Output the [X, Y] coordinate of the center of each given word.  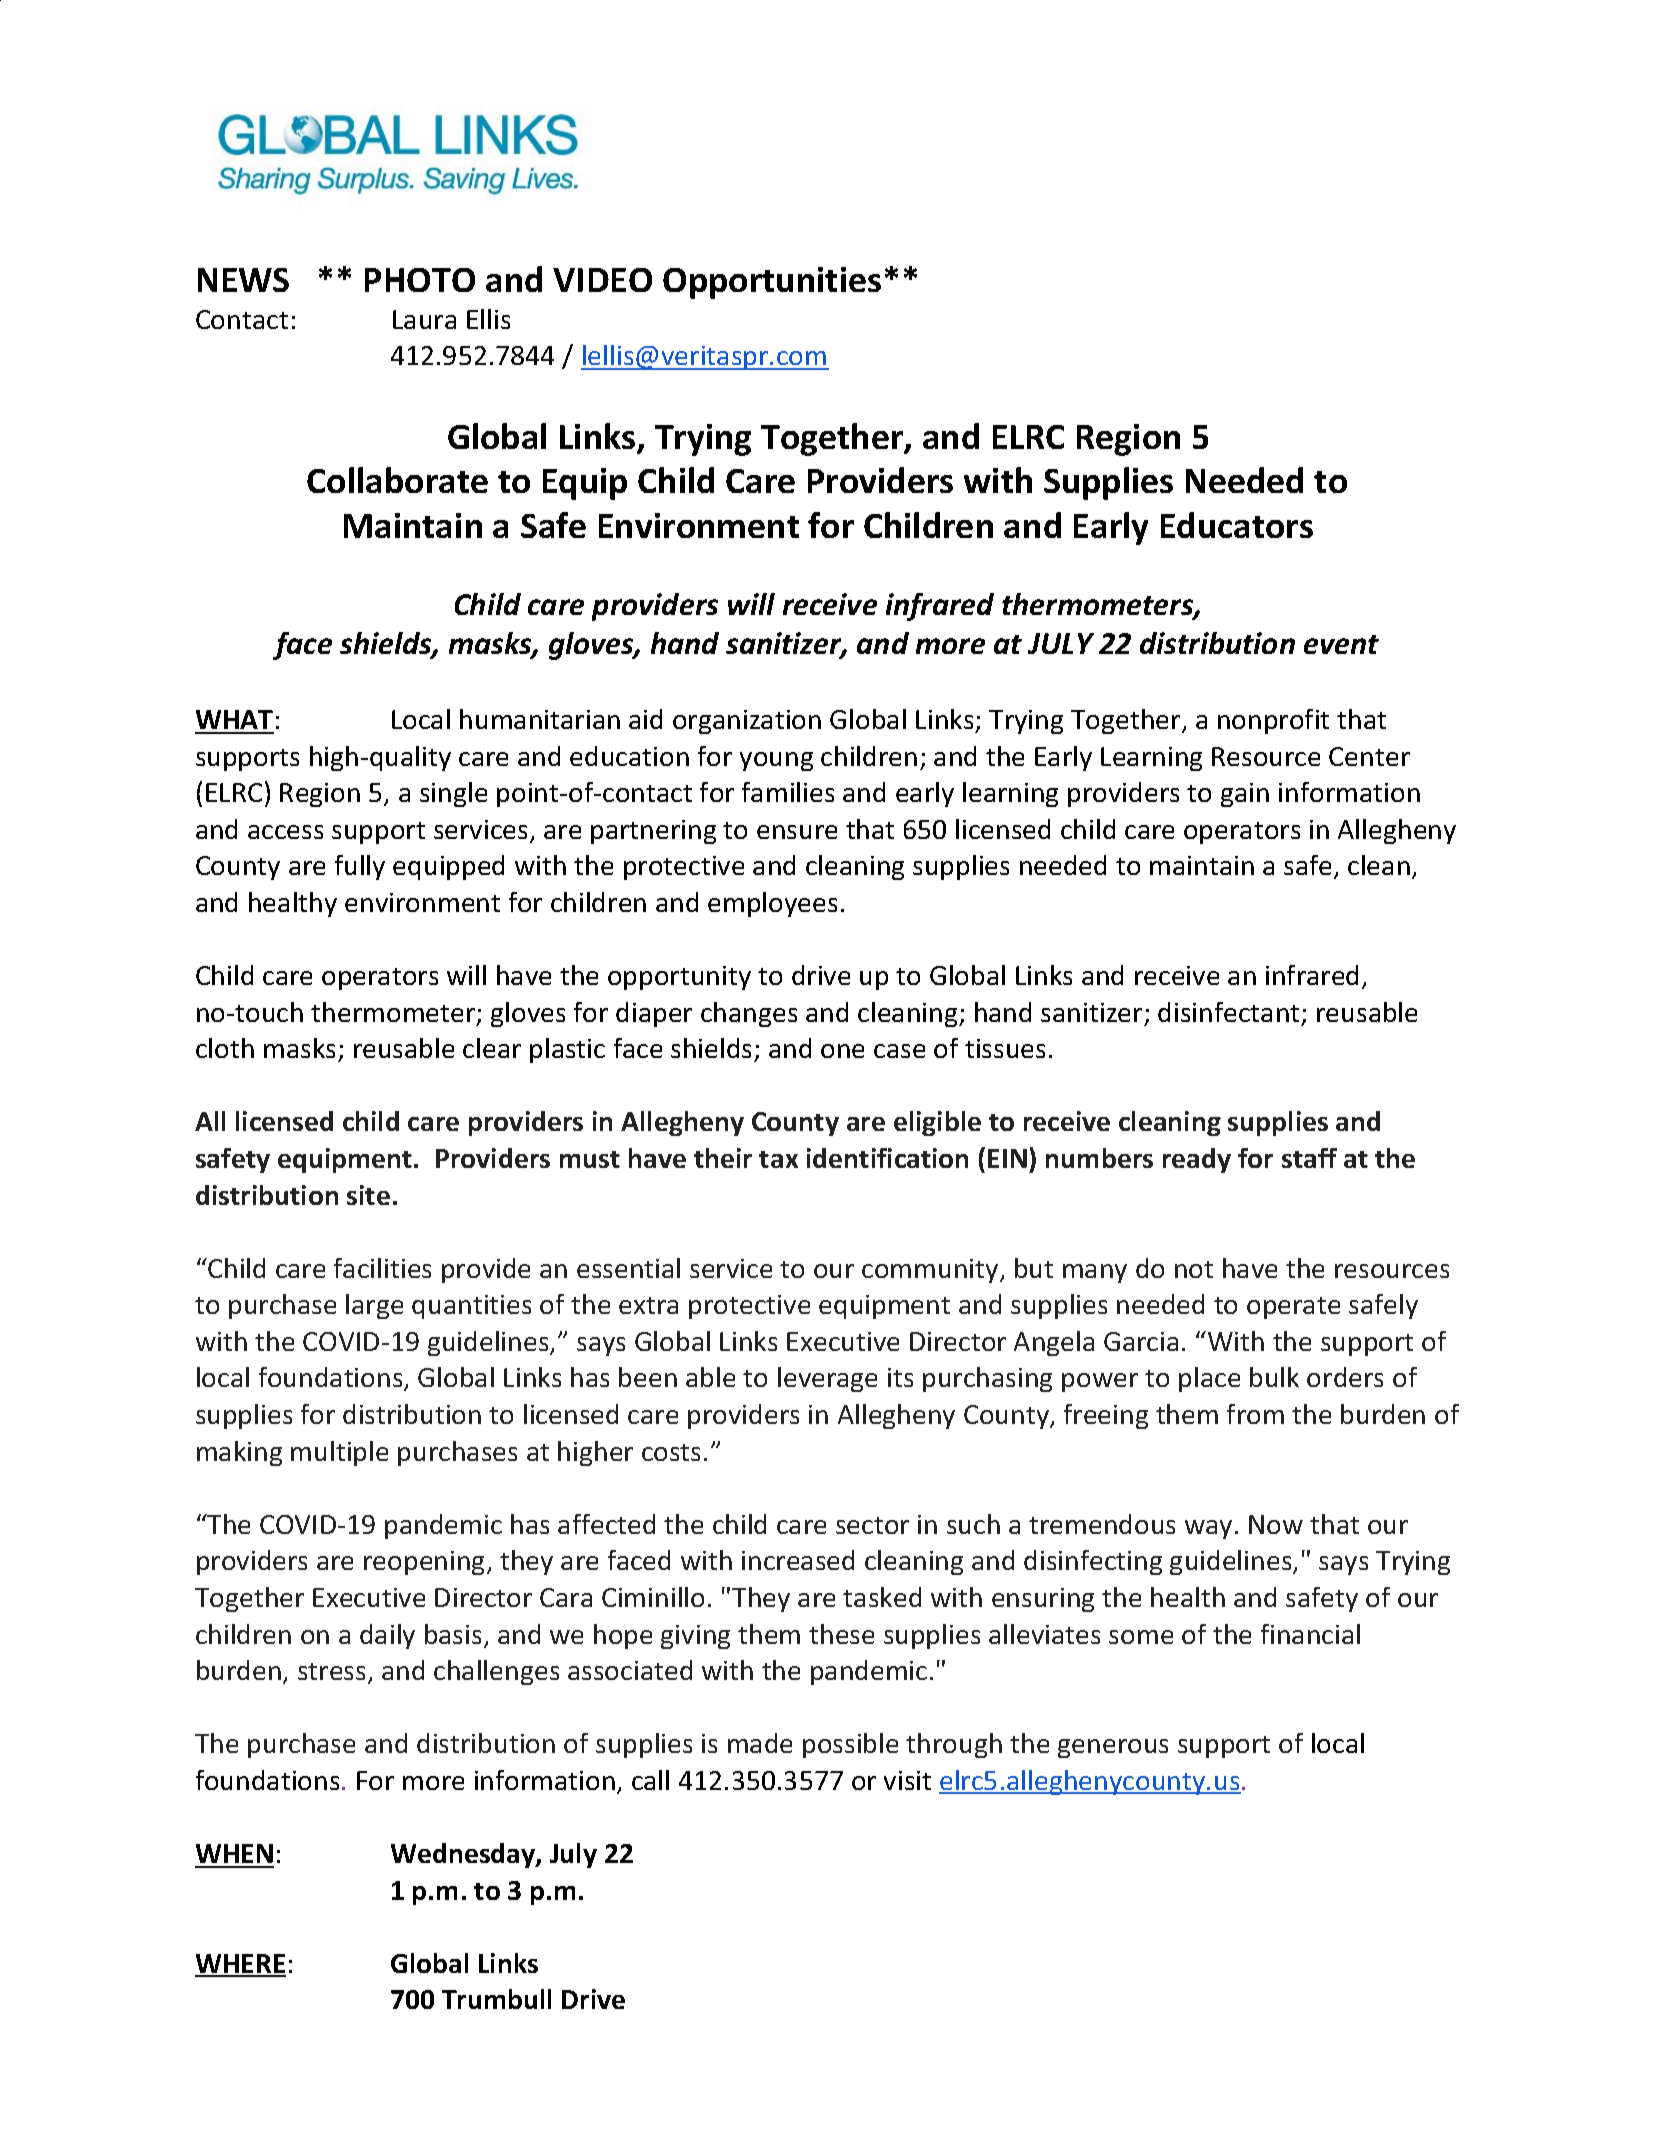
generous [1113, 1748]
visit [907, 1780]
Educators [1237, 525]
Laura [424, 319]
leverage [827, 1379]
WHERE [240, 1965]
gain [1245, 795]
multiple [339, 1453]
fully [360, 867]
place [1209, 1379]
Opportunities [772, 283]
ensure [797, 832]
